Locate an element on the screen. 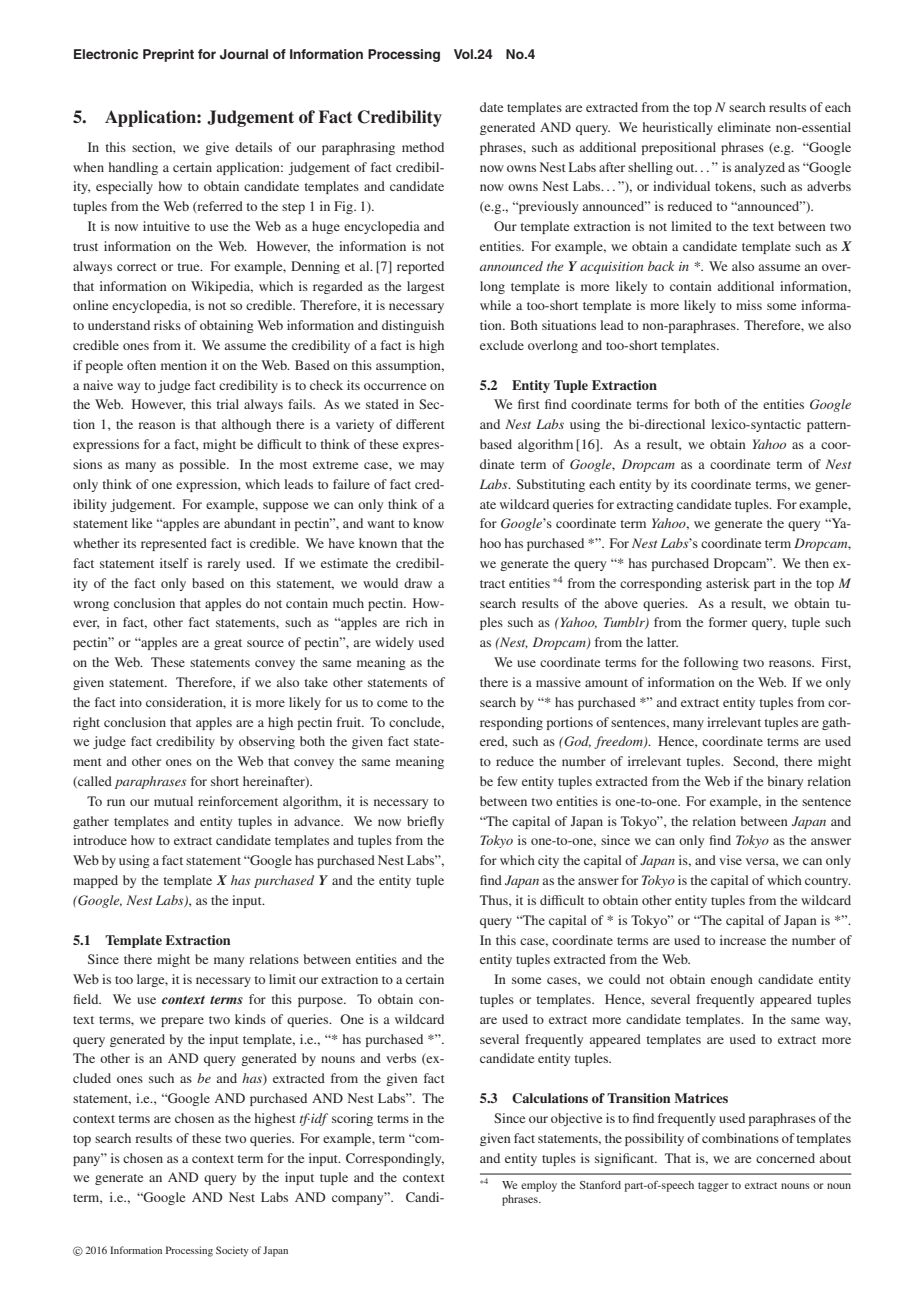 The image size is (924, 1308). prepare is located at coordinates (182, 1022).
